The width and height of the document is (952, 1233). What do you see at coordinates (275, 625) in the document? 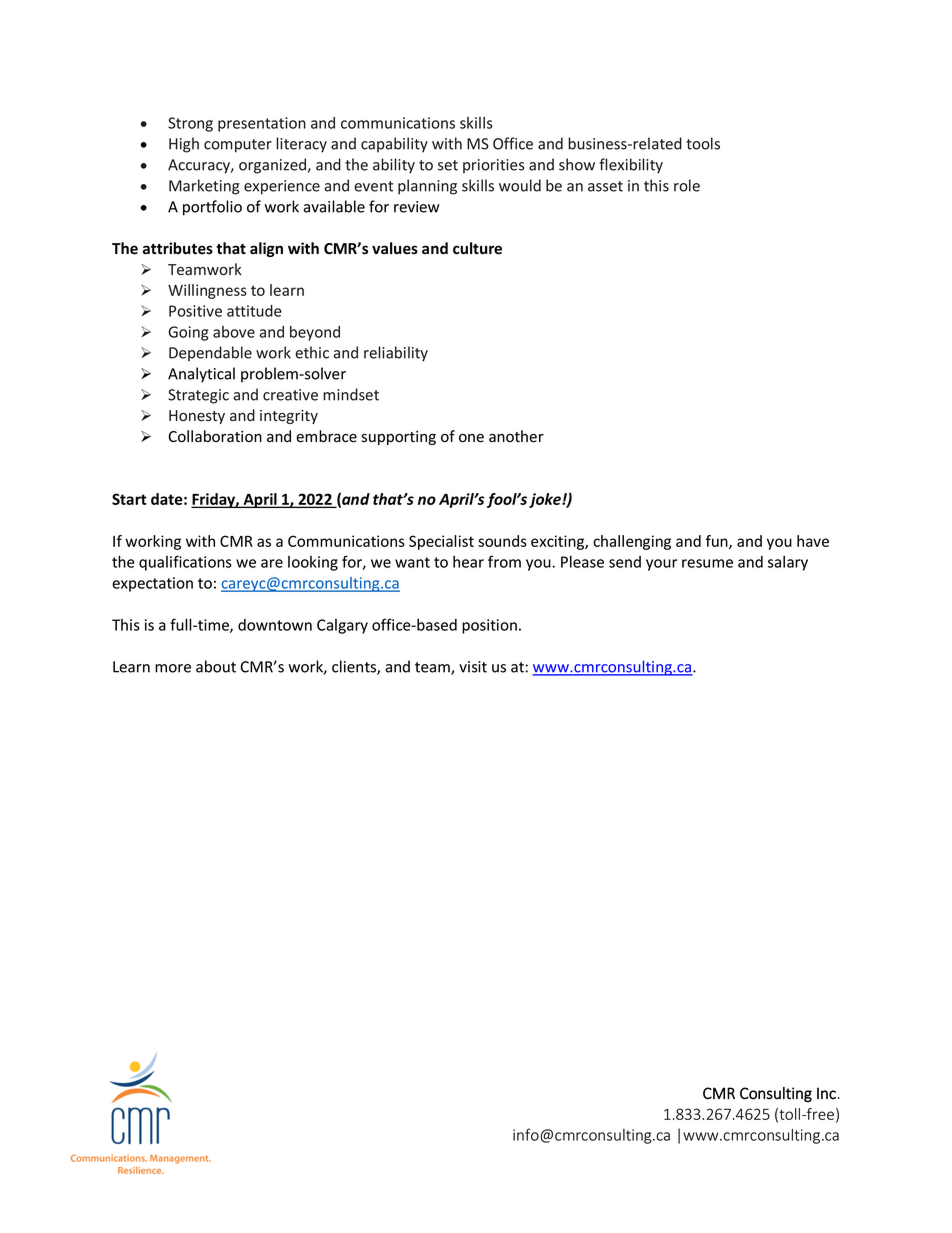
I see `downtown` at bounding box center [275, 625].
